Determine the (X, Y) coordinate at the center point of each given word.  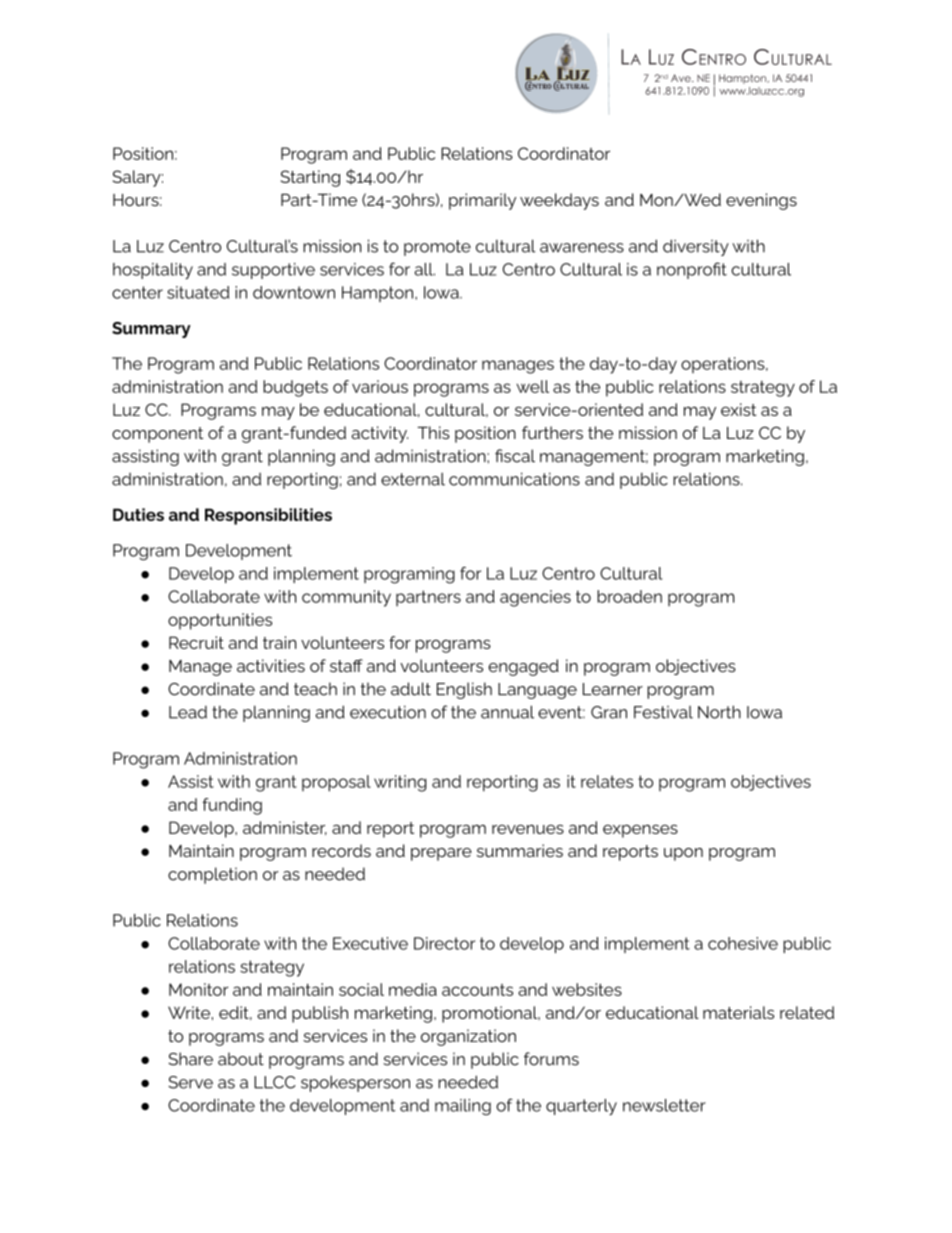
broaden (629, 596)
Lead (188, 712)
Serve (190, 1082)
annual (507, 712)
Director (444, 943)
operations (724, 365)
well (532, 386)
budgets (295, 388)
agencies (535, 598)
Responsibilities (268, 516)
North (719, 712)
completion (212, 875)
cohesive (743, 943)
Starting (310, 178)
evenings (761, 201)
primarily (482, 201)
